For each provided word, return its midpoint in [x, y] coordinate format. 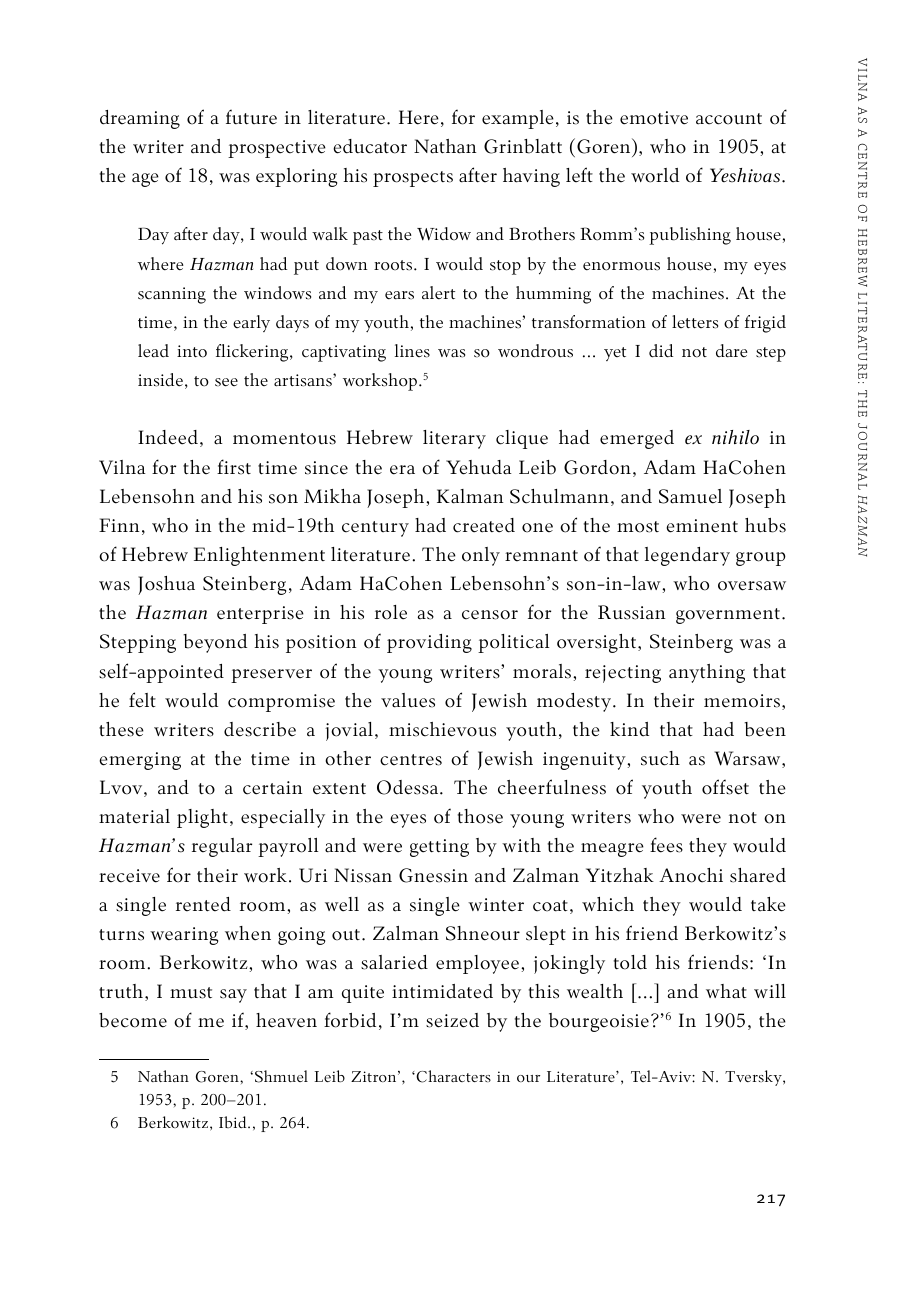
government [729, 616]
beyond [215, 643]
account [729, 119]
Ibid [234, 1122]
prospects [413, 179]
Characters [452, 1076]
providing [429, 643]
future [251, 116]
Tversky [754, 1078]
